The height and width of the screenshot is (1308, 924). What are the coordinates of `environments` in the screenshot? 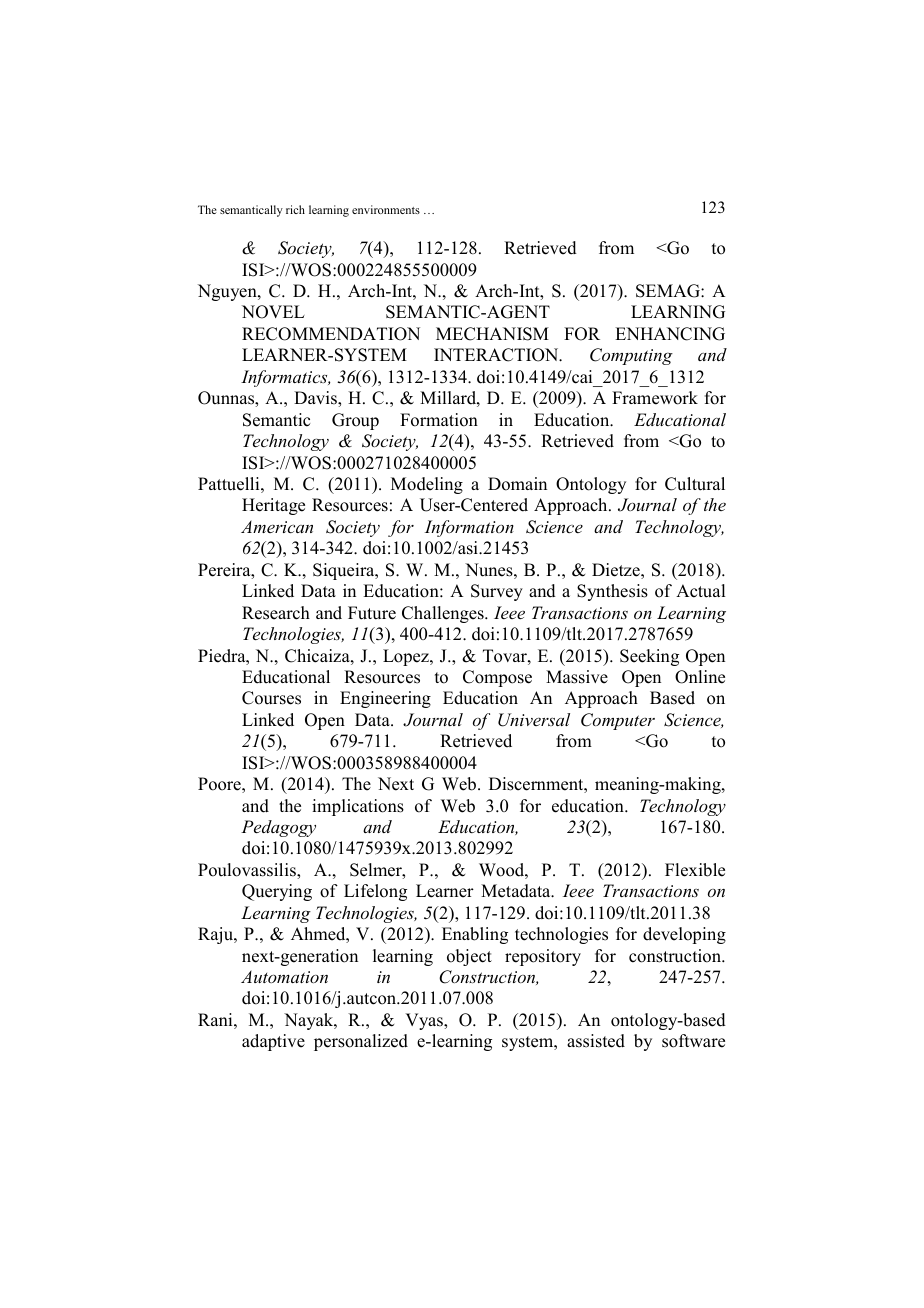 It's located at (386, 209).
